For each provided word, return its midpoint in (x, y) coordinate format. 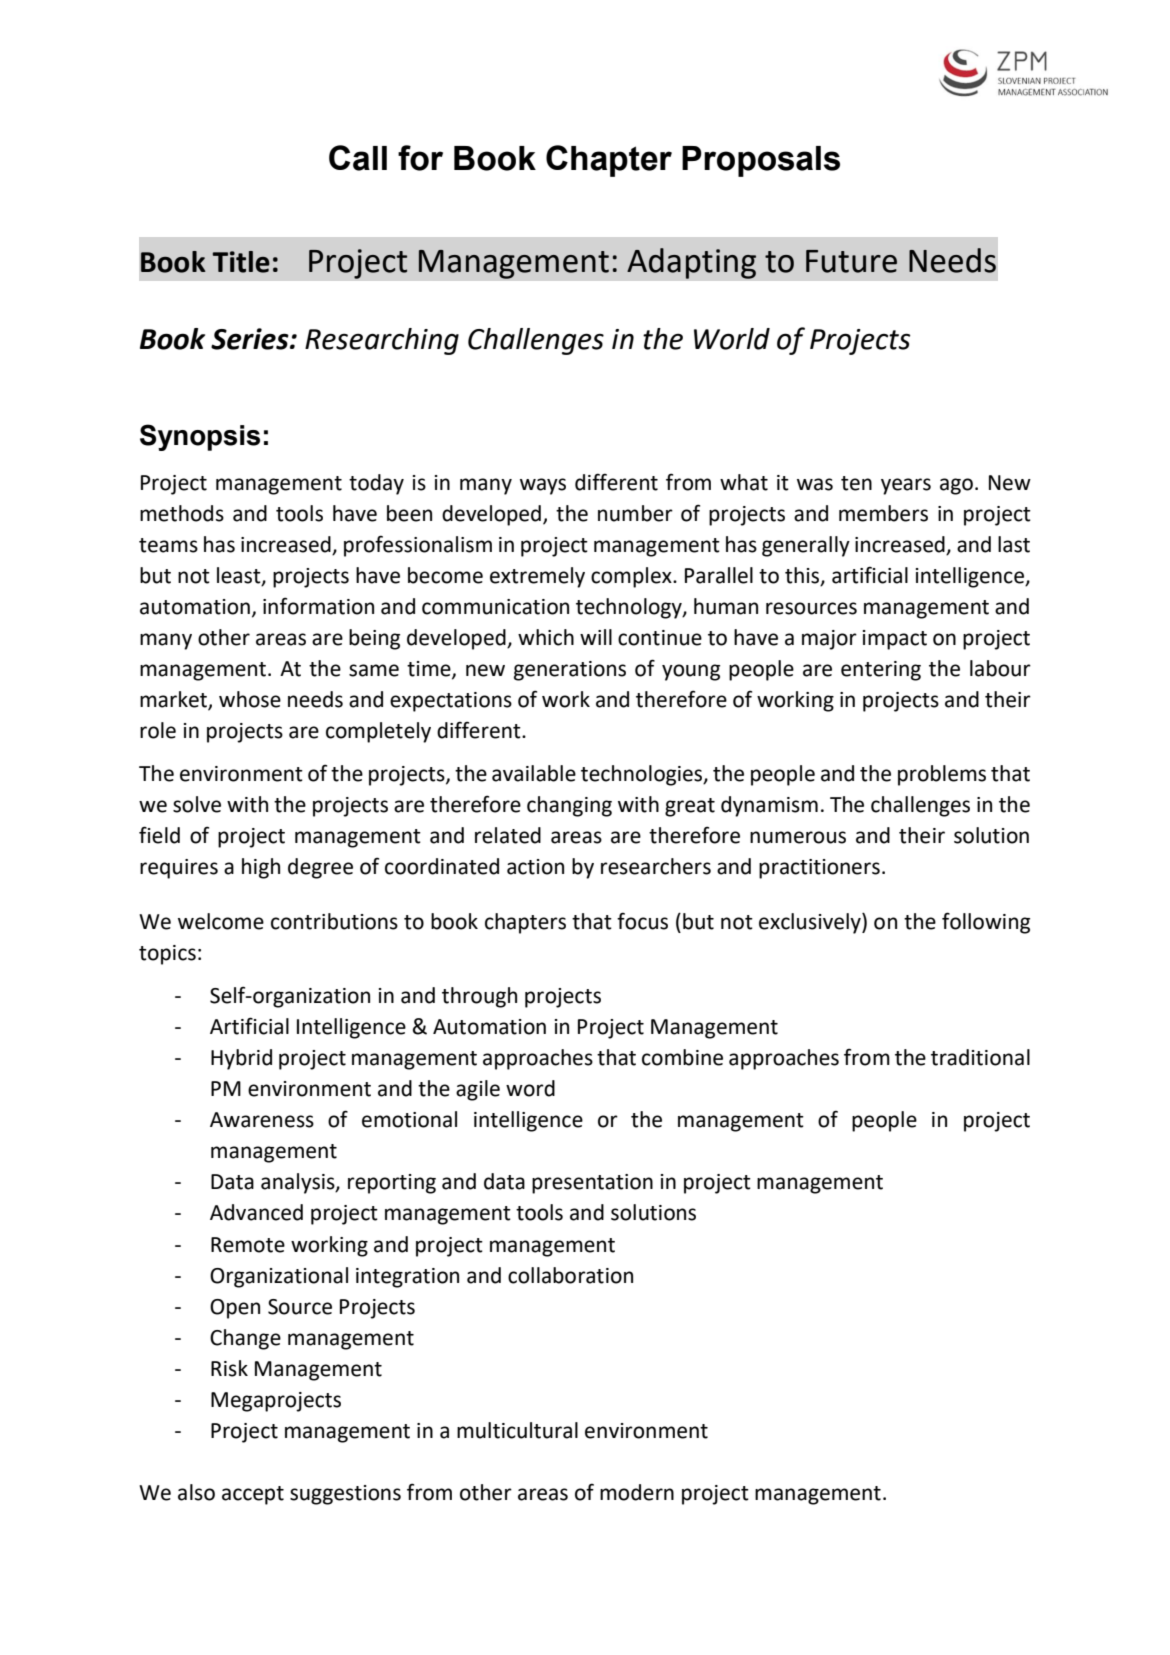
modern (637, 1492)
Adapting (691, 263)
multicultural (517, 1430)
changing (569, 806)
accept (253, 1495)
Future (851, 261)
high (261, 868)
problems (942, 775)
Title (241, 262)
